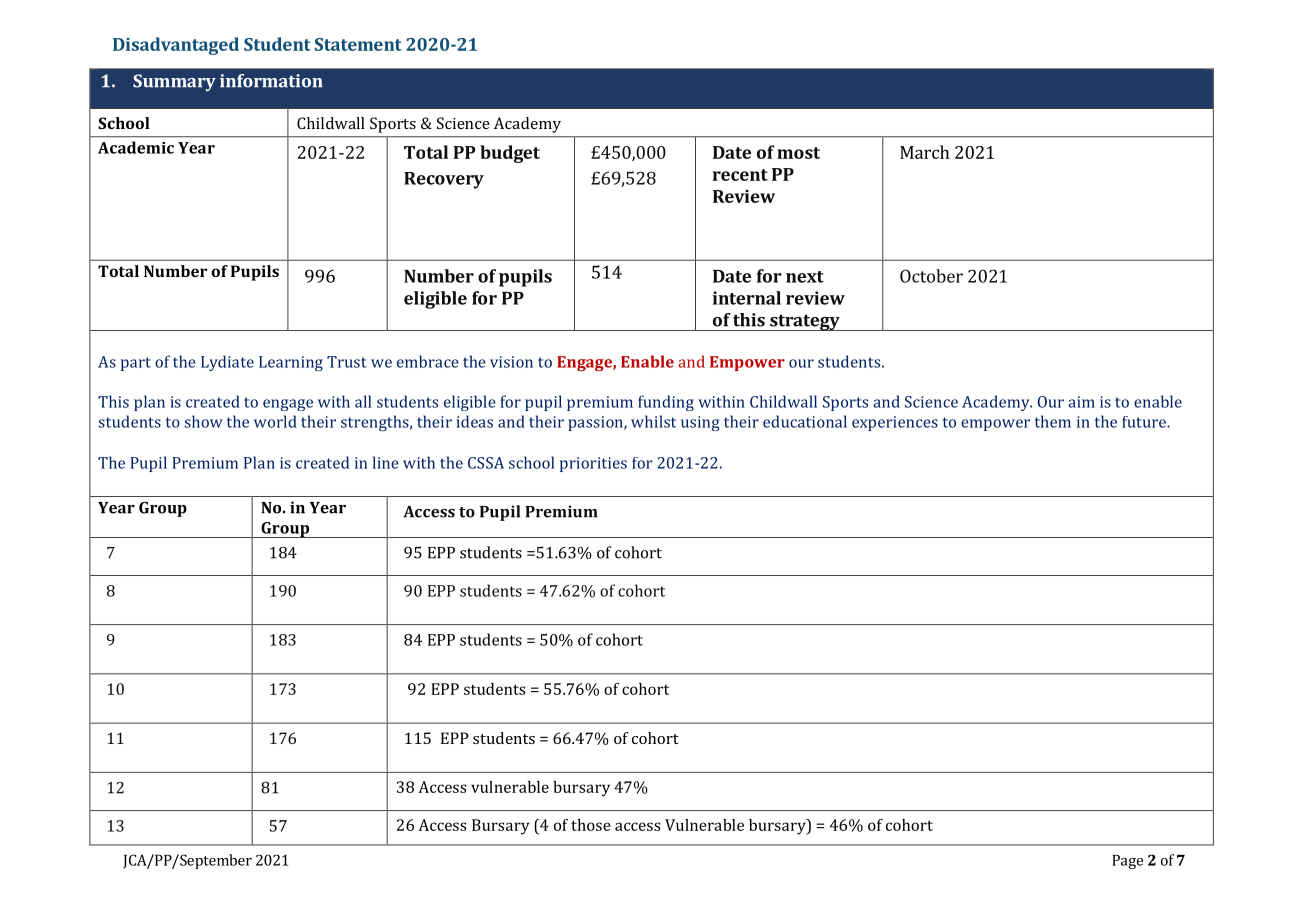 The height and width of the screenshot is (924, 1308). What do you see at coordinates (924, 152) in the screenshot?
I see `March` at bounding box center [924, 152].
